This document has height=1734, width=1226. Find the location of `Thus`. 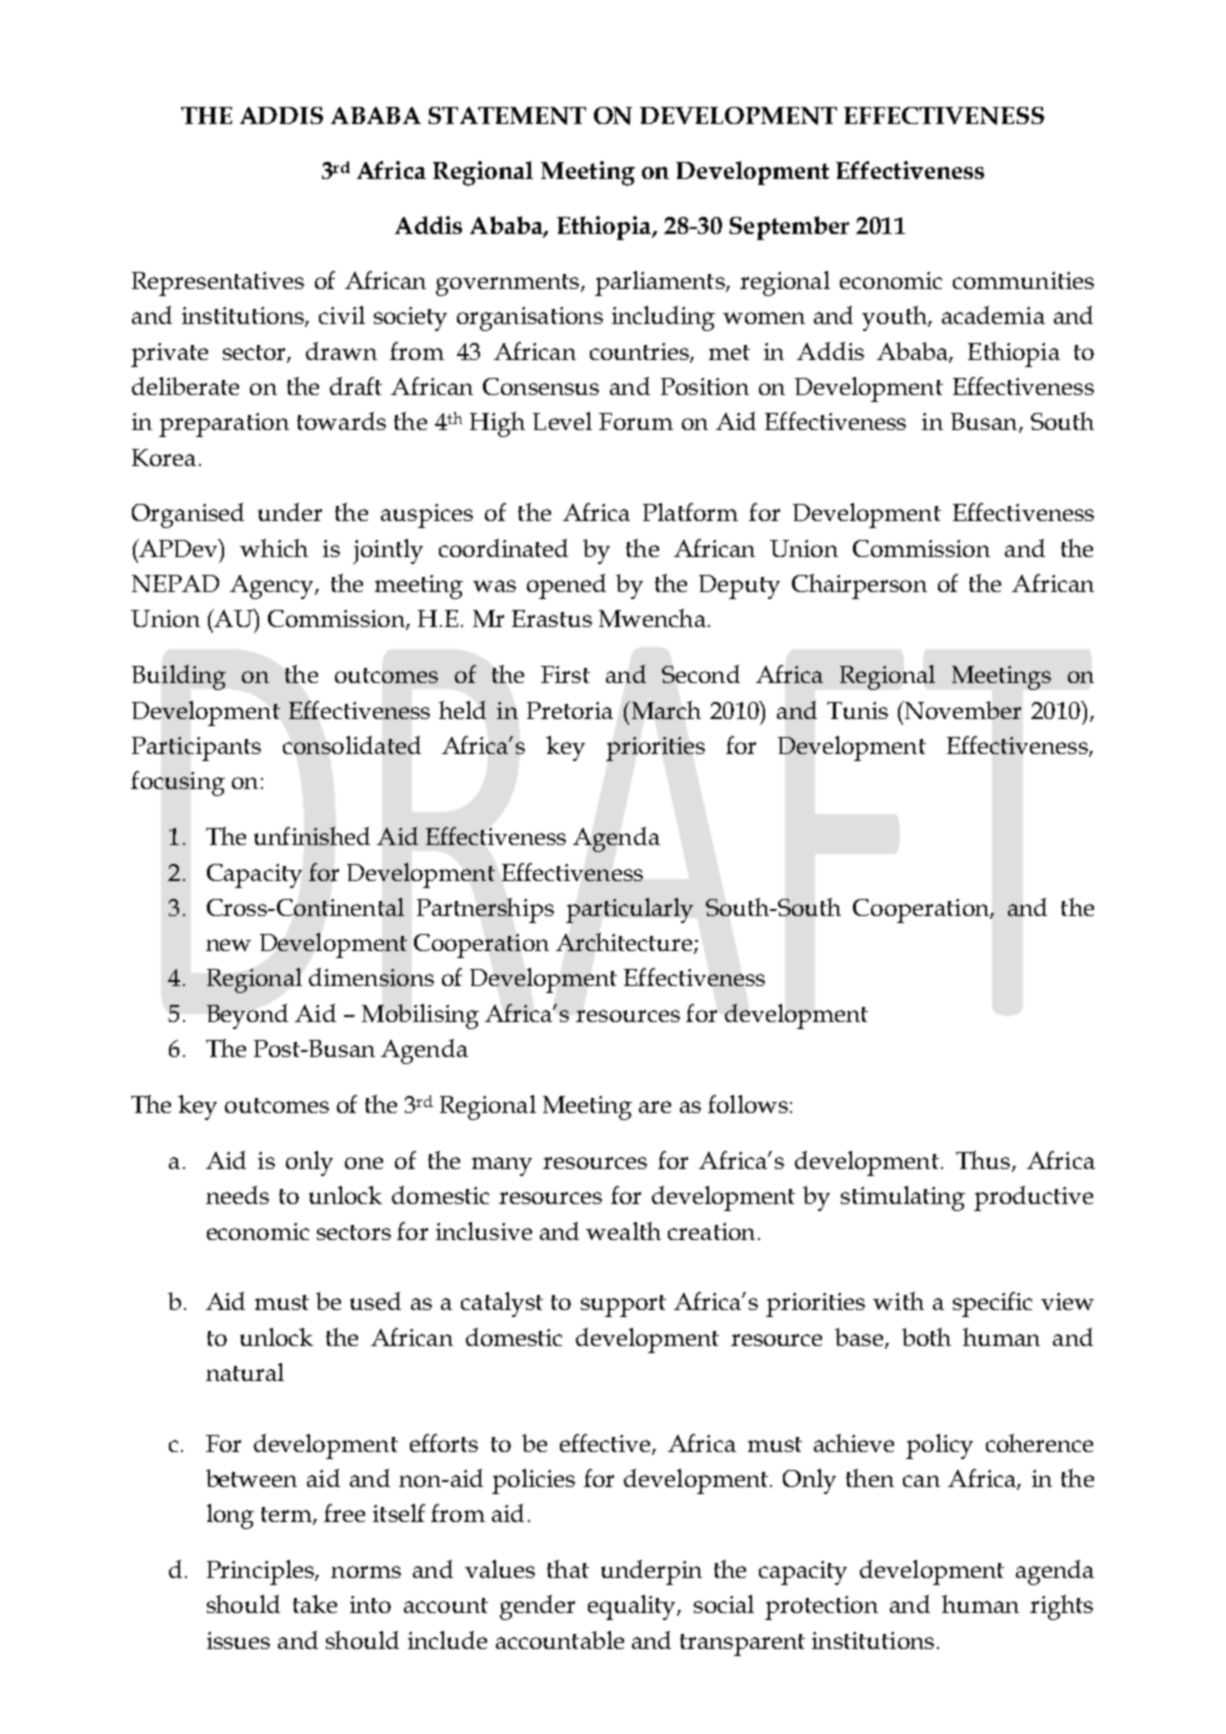

Thus is located at coordinates (983, 1160).
